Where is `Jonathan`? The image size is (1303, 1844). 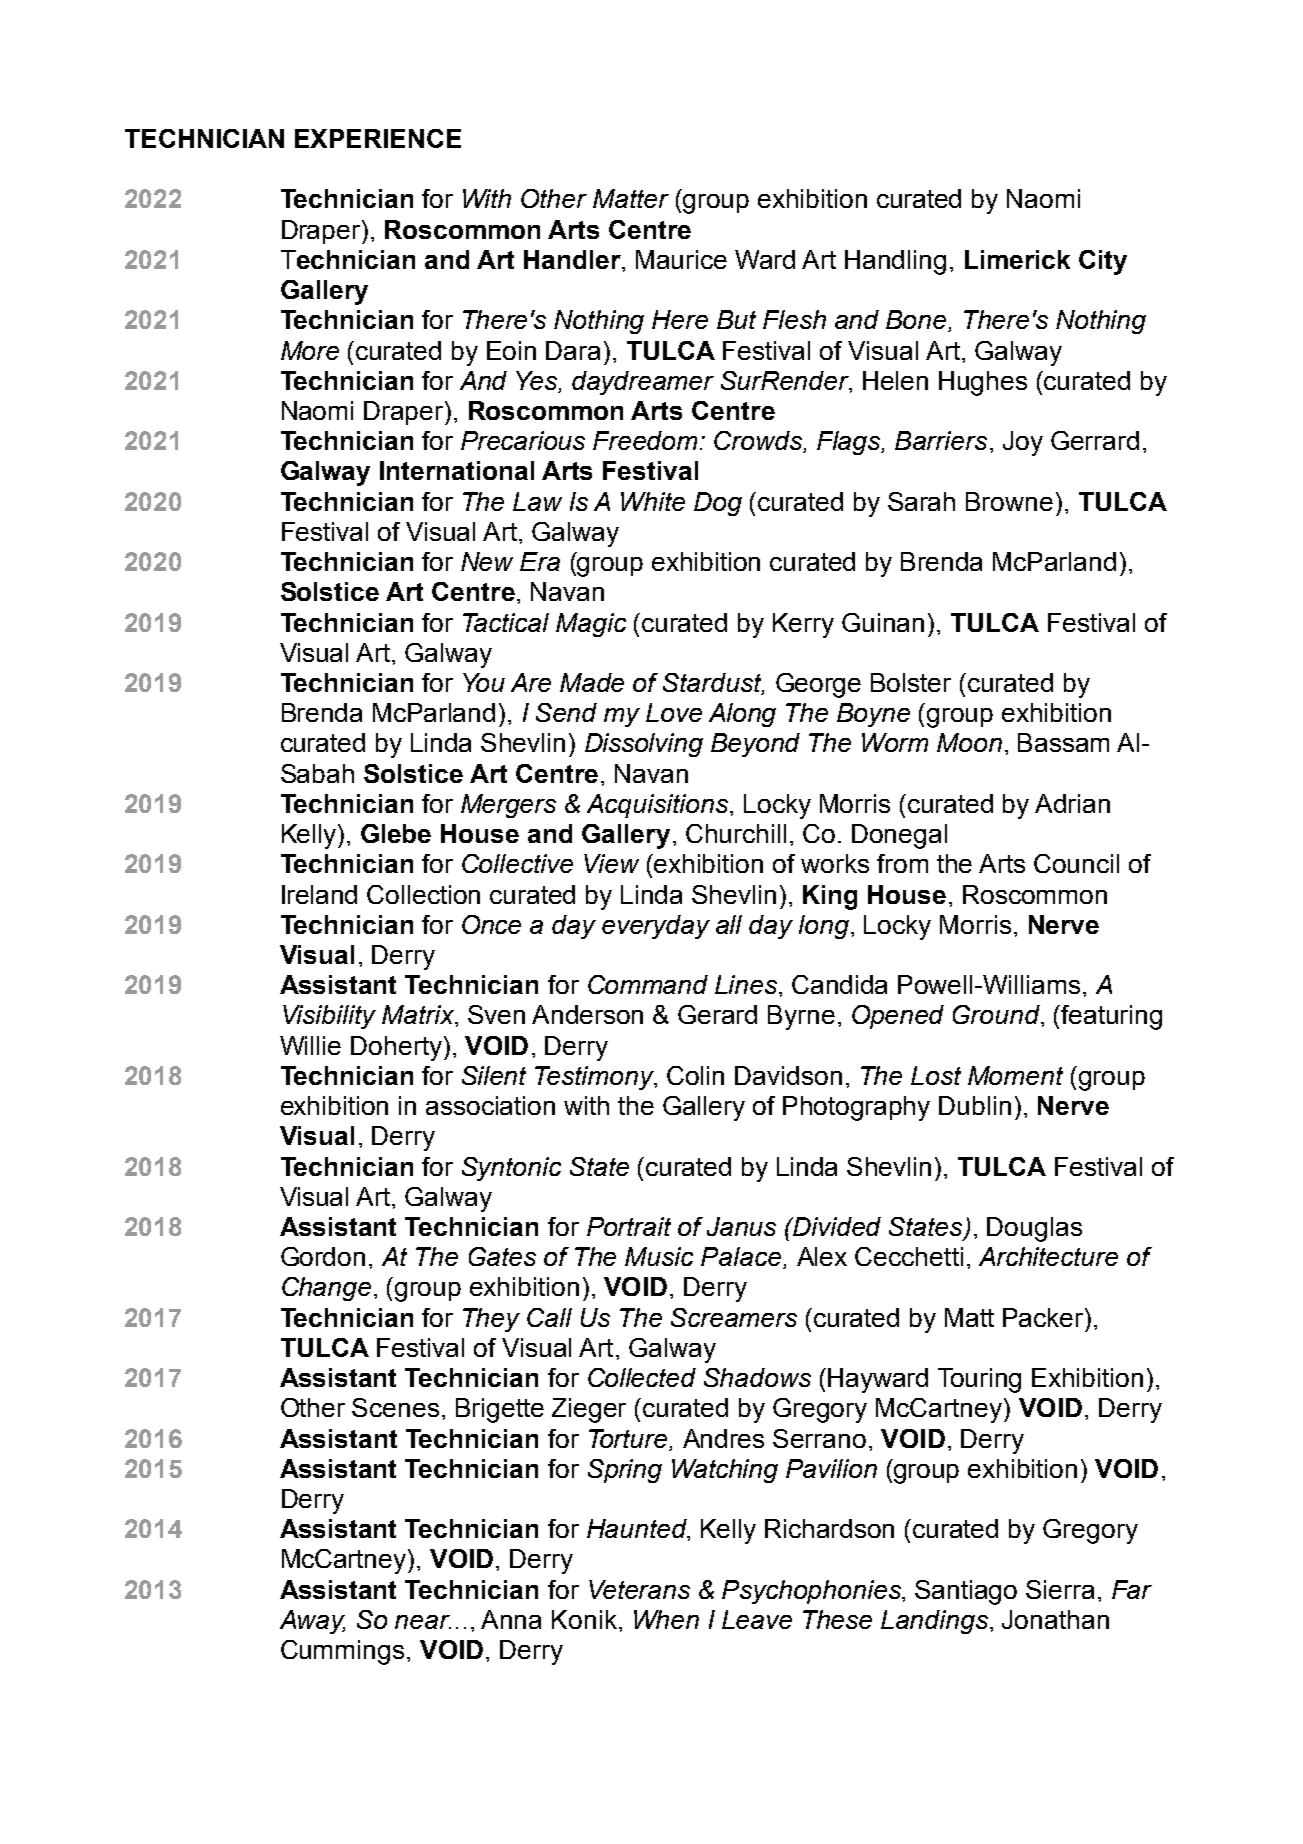
Jonathan is located at coordinates (1055, 1619).
